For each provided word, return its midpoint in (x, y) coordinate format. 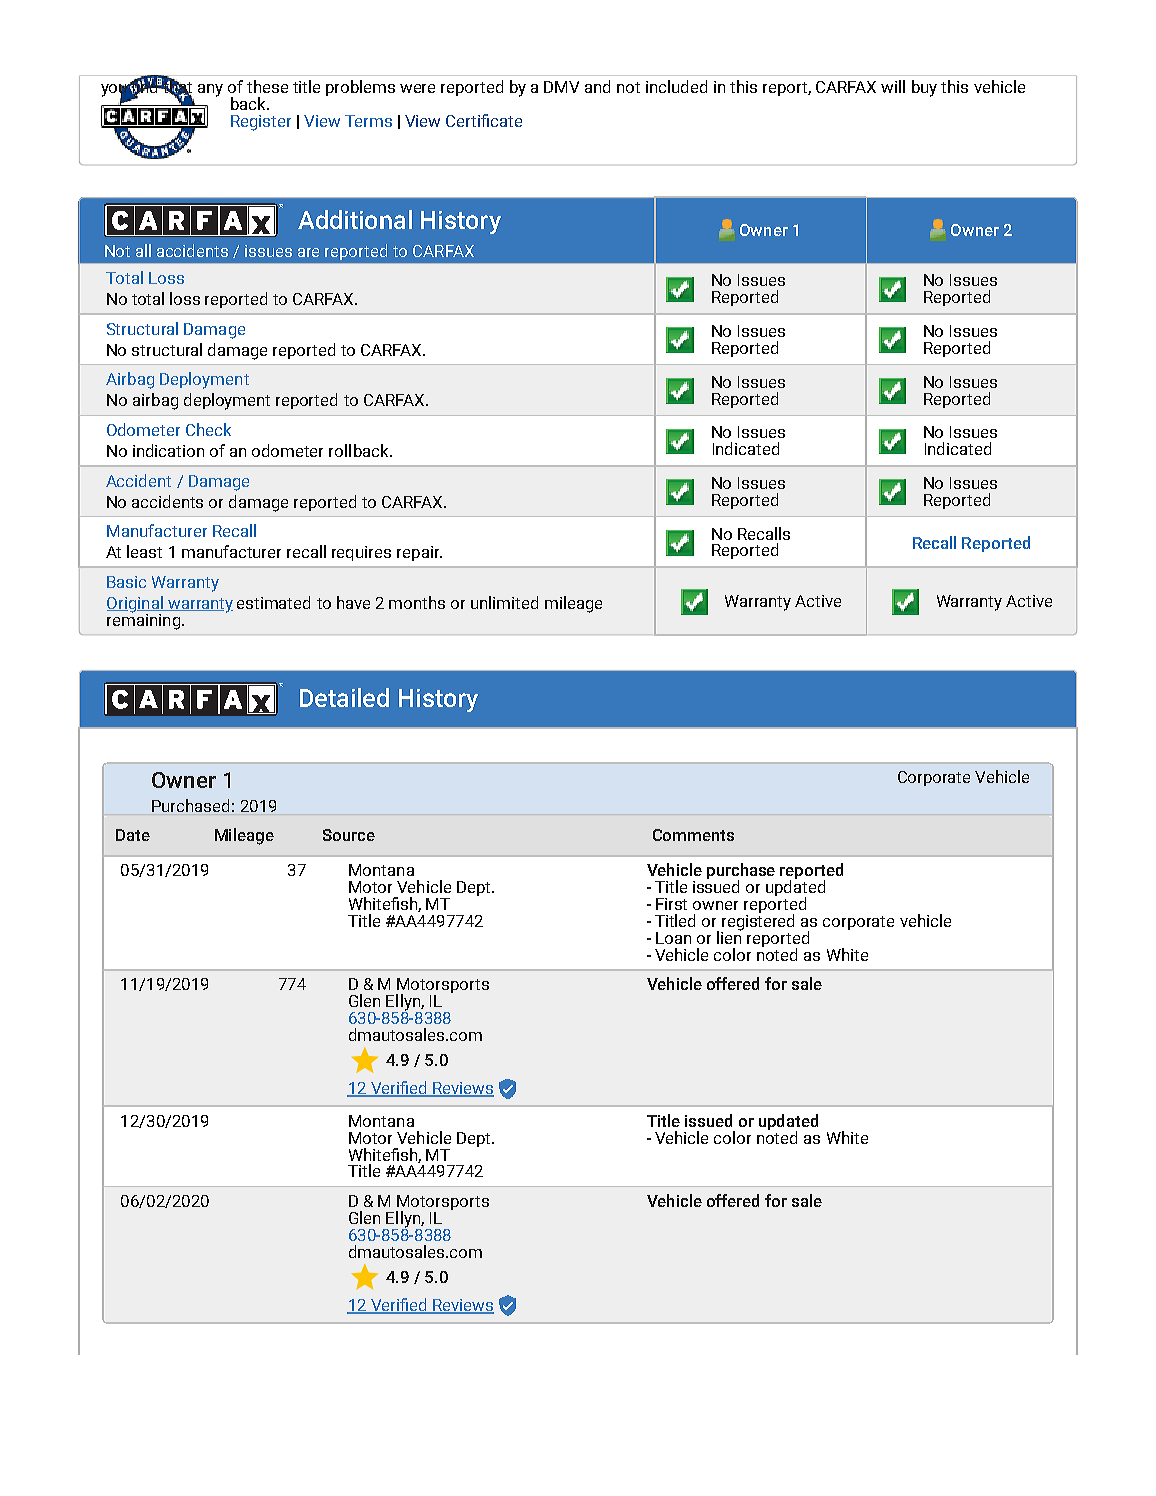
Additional (355, 219)
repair (419, 553)
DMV (561, 87)
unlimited (504, 602)
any (210, 90)
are (308, 252)
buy (924, 88)
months (417, 602)
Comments (693, 835)
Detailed (344, 697)
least (144, 551)
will (893, 86)
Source (349, 835)
